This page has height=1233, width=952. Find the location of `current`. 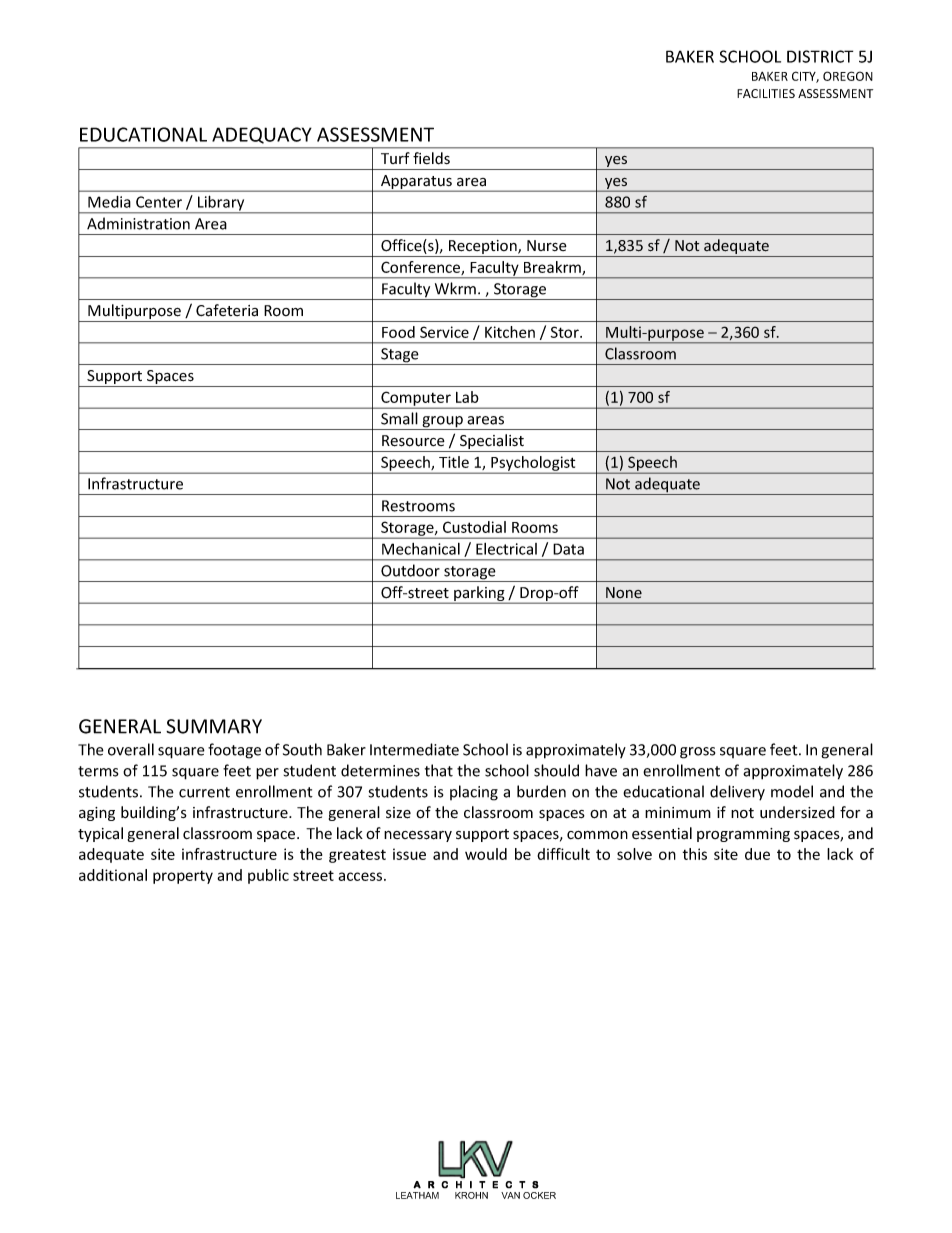

current is located at coordinates (204, 792).
